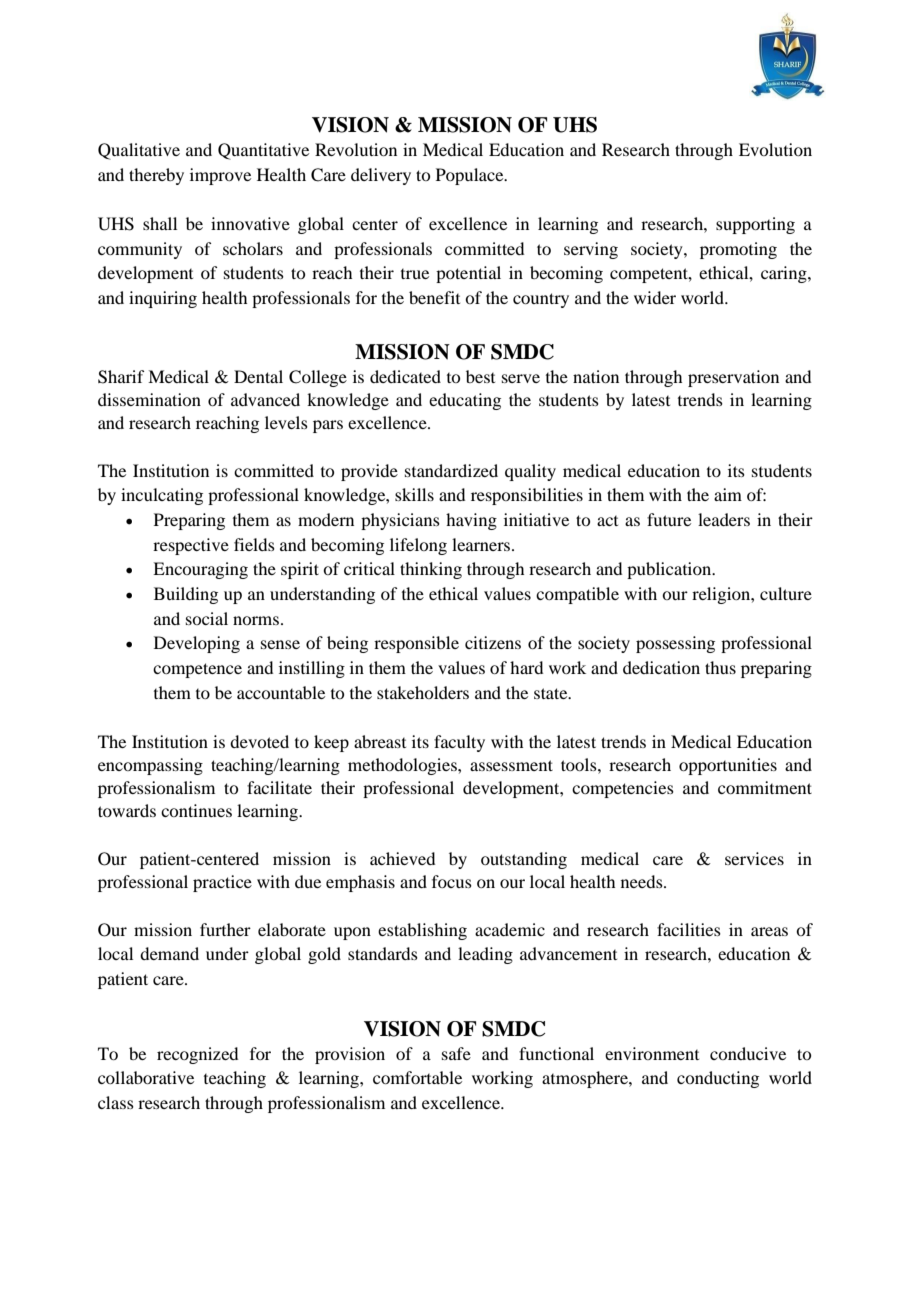 The image size is (924, 1307). Describe the element at coordinates (675, 644) in the image. I see `possessing` at that location.
